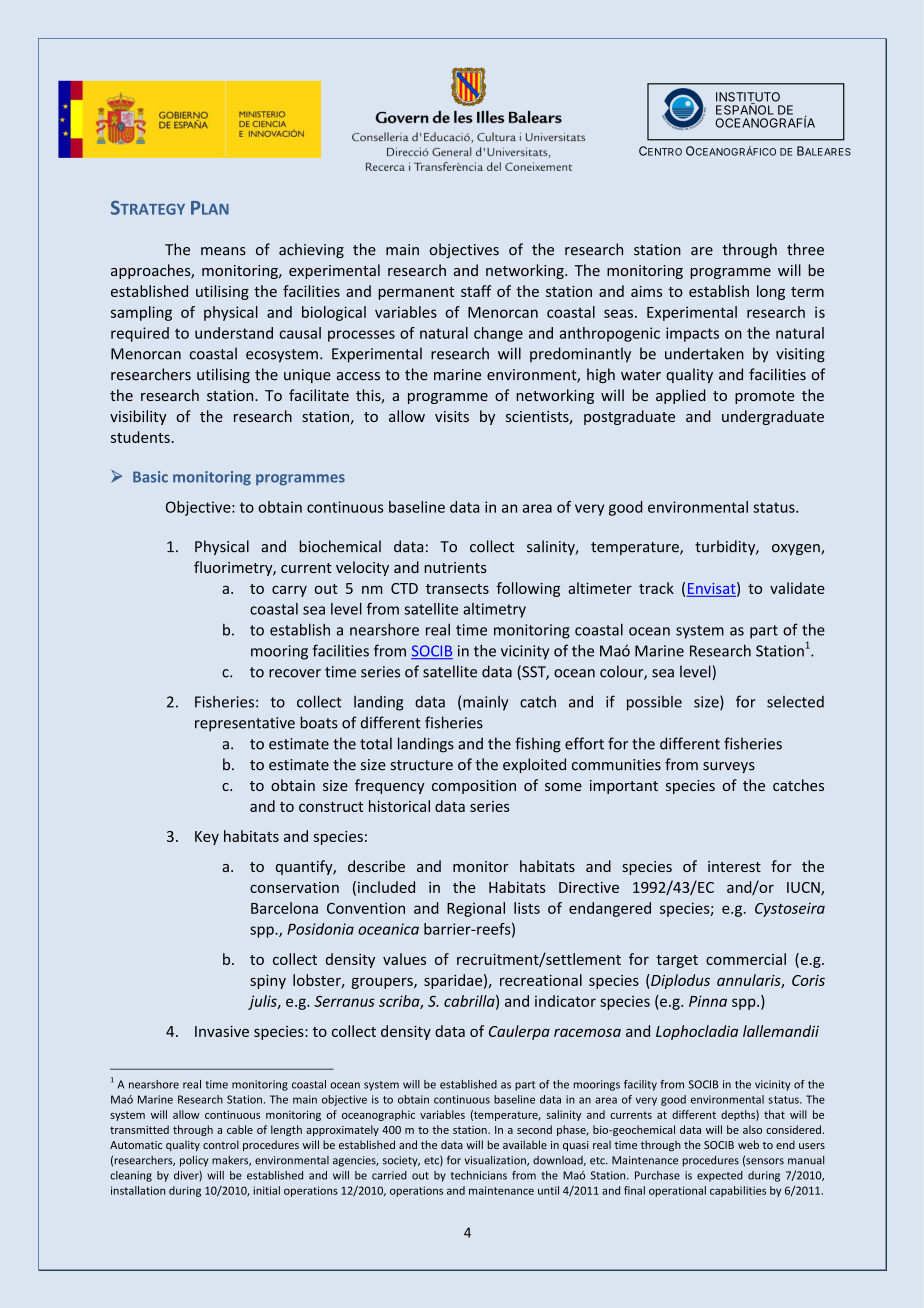 The width and height of the screenshot is (924, 1308). I want to click on commercial, so click(746, 959).
